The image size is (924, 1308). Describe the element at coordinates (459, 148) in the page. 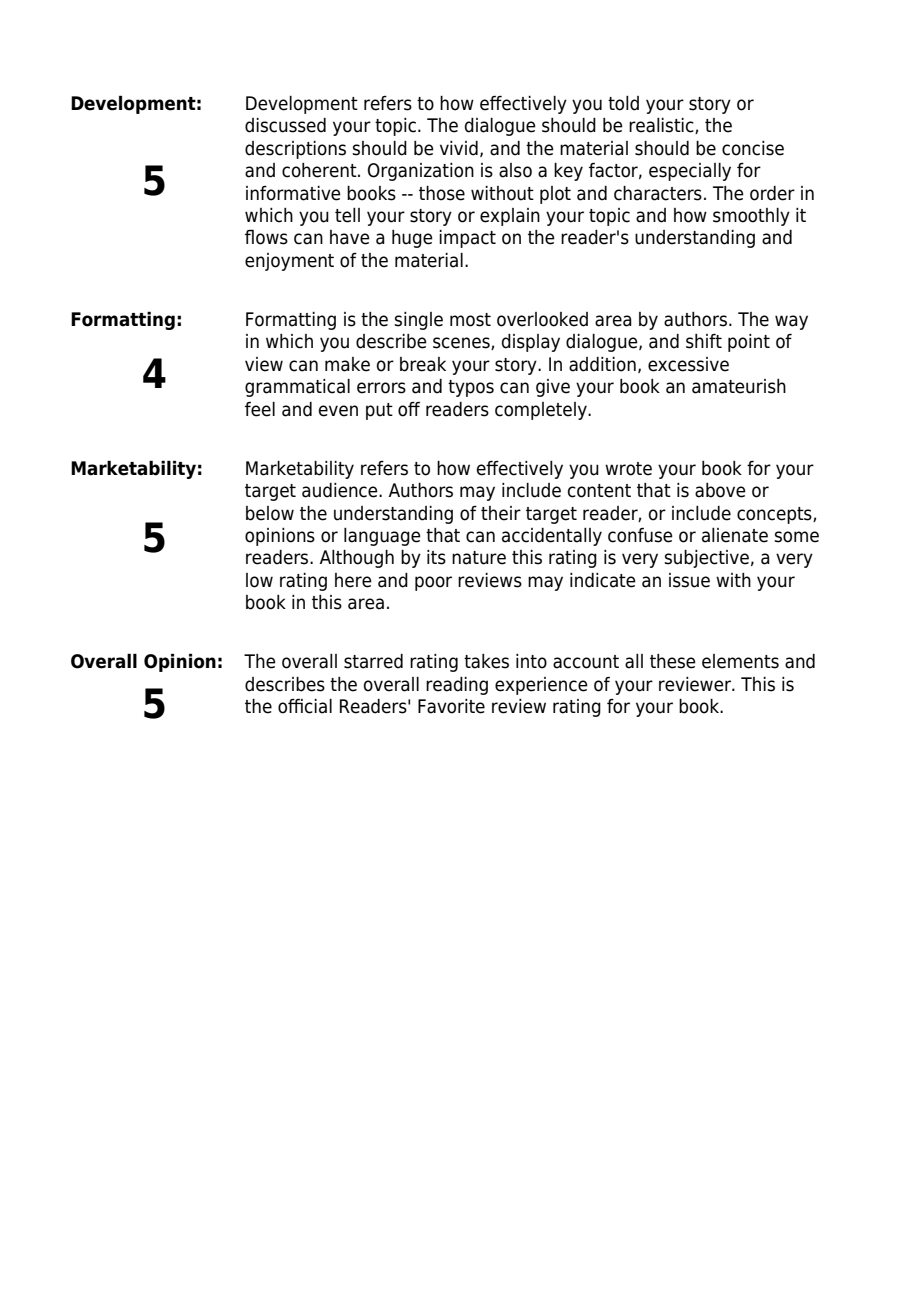

I see `vivid` at that location.
